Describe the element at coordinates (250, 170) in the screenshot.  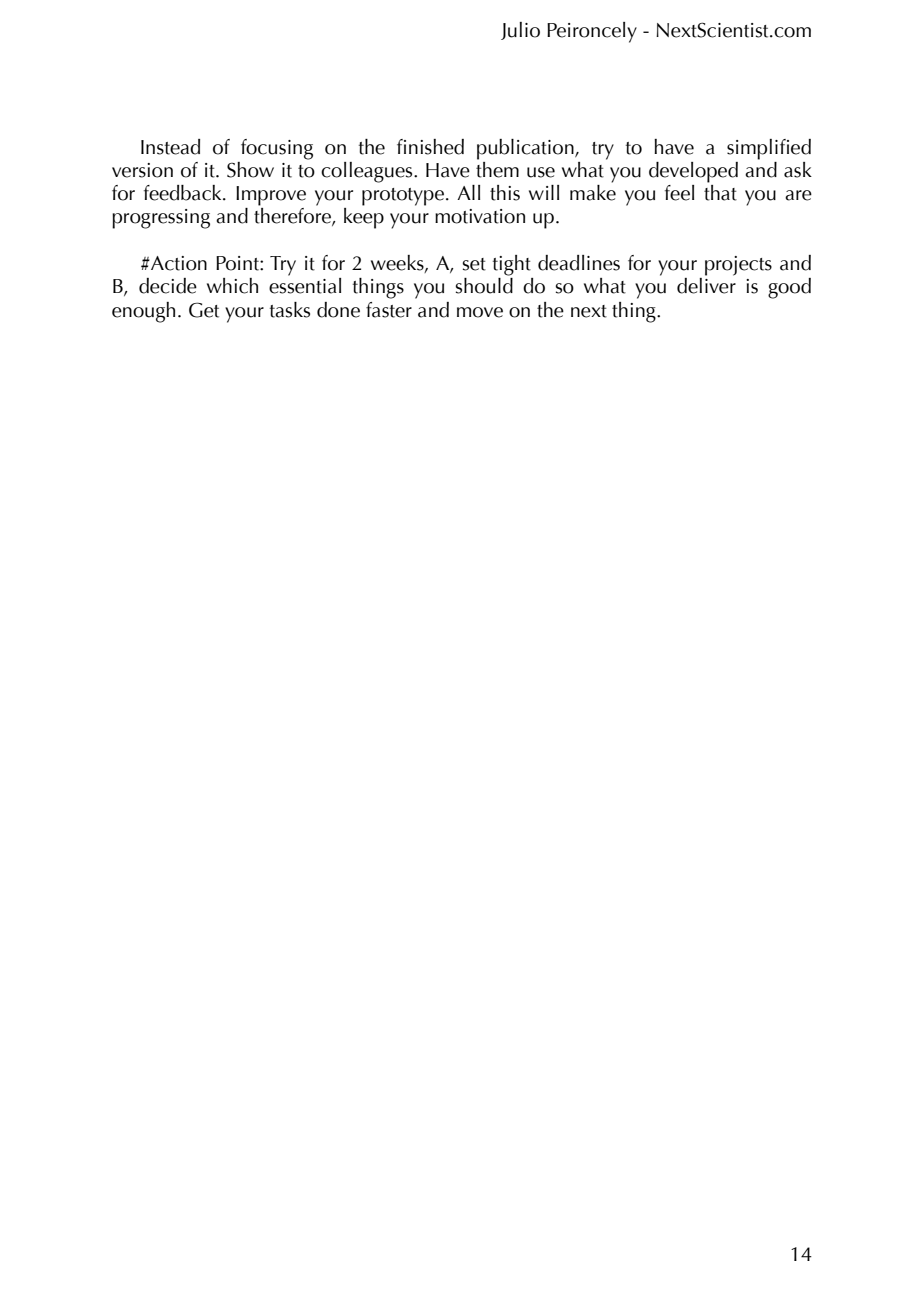
I see `Show` at that location.
